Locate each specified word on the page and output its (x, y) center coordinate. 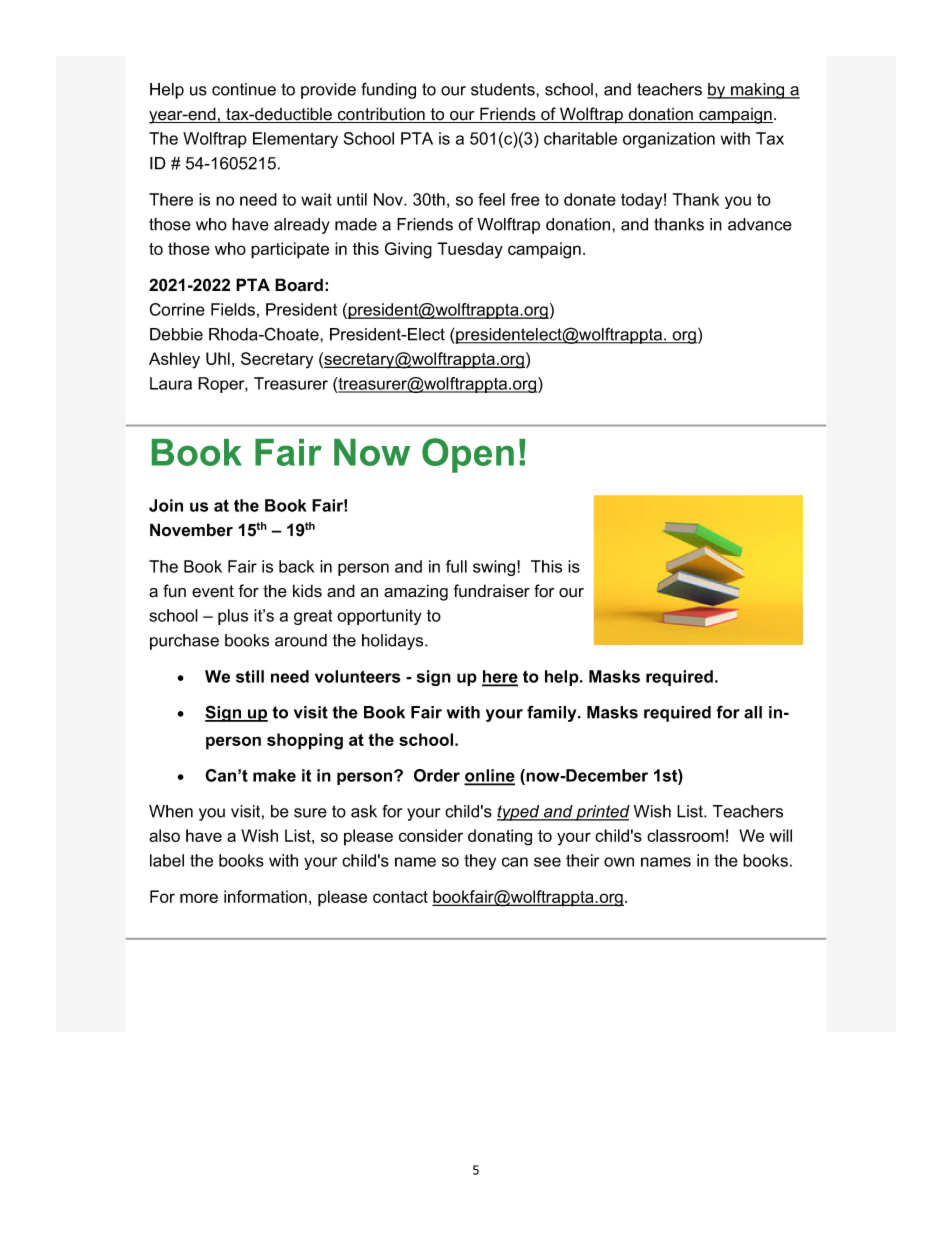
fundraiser (492, 591)
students (504, 89)
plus (233, 617)
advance (760, 224)
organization (669, 140)
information (265, 896)
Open (468, 455)
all (753, 712)
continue (244, 89)
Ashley (174, 360)
